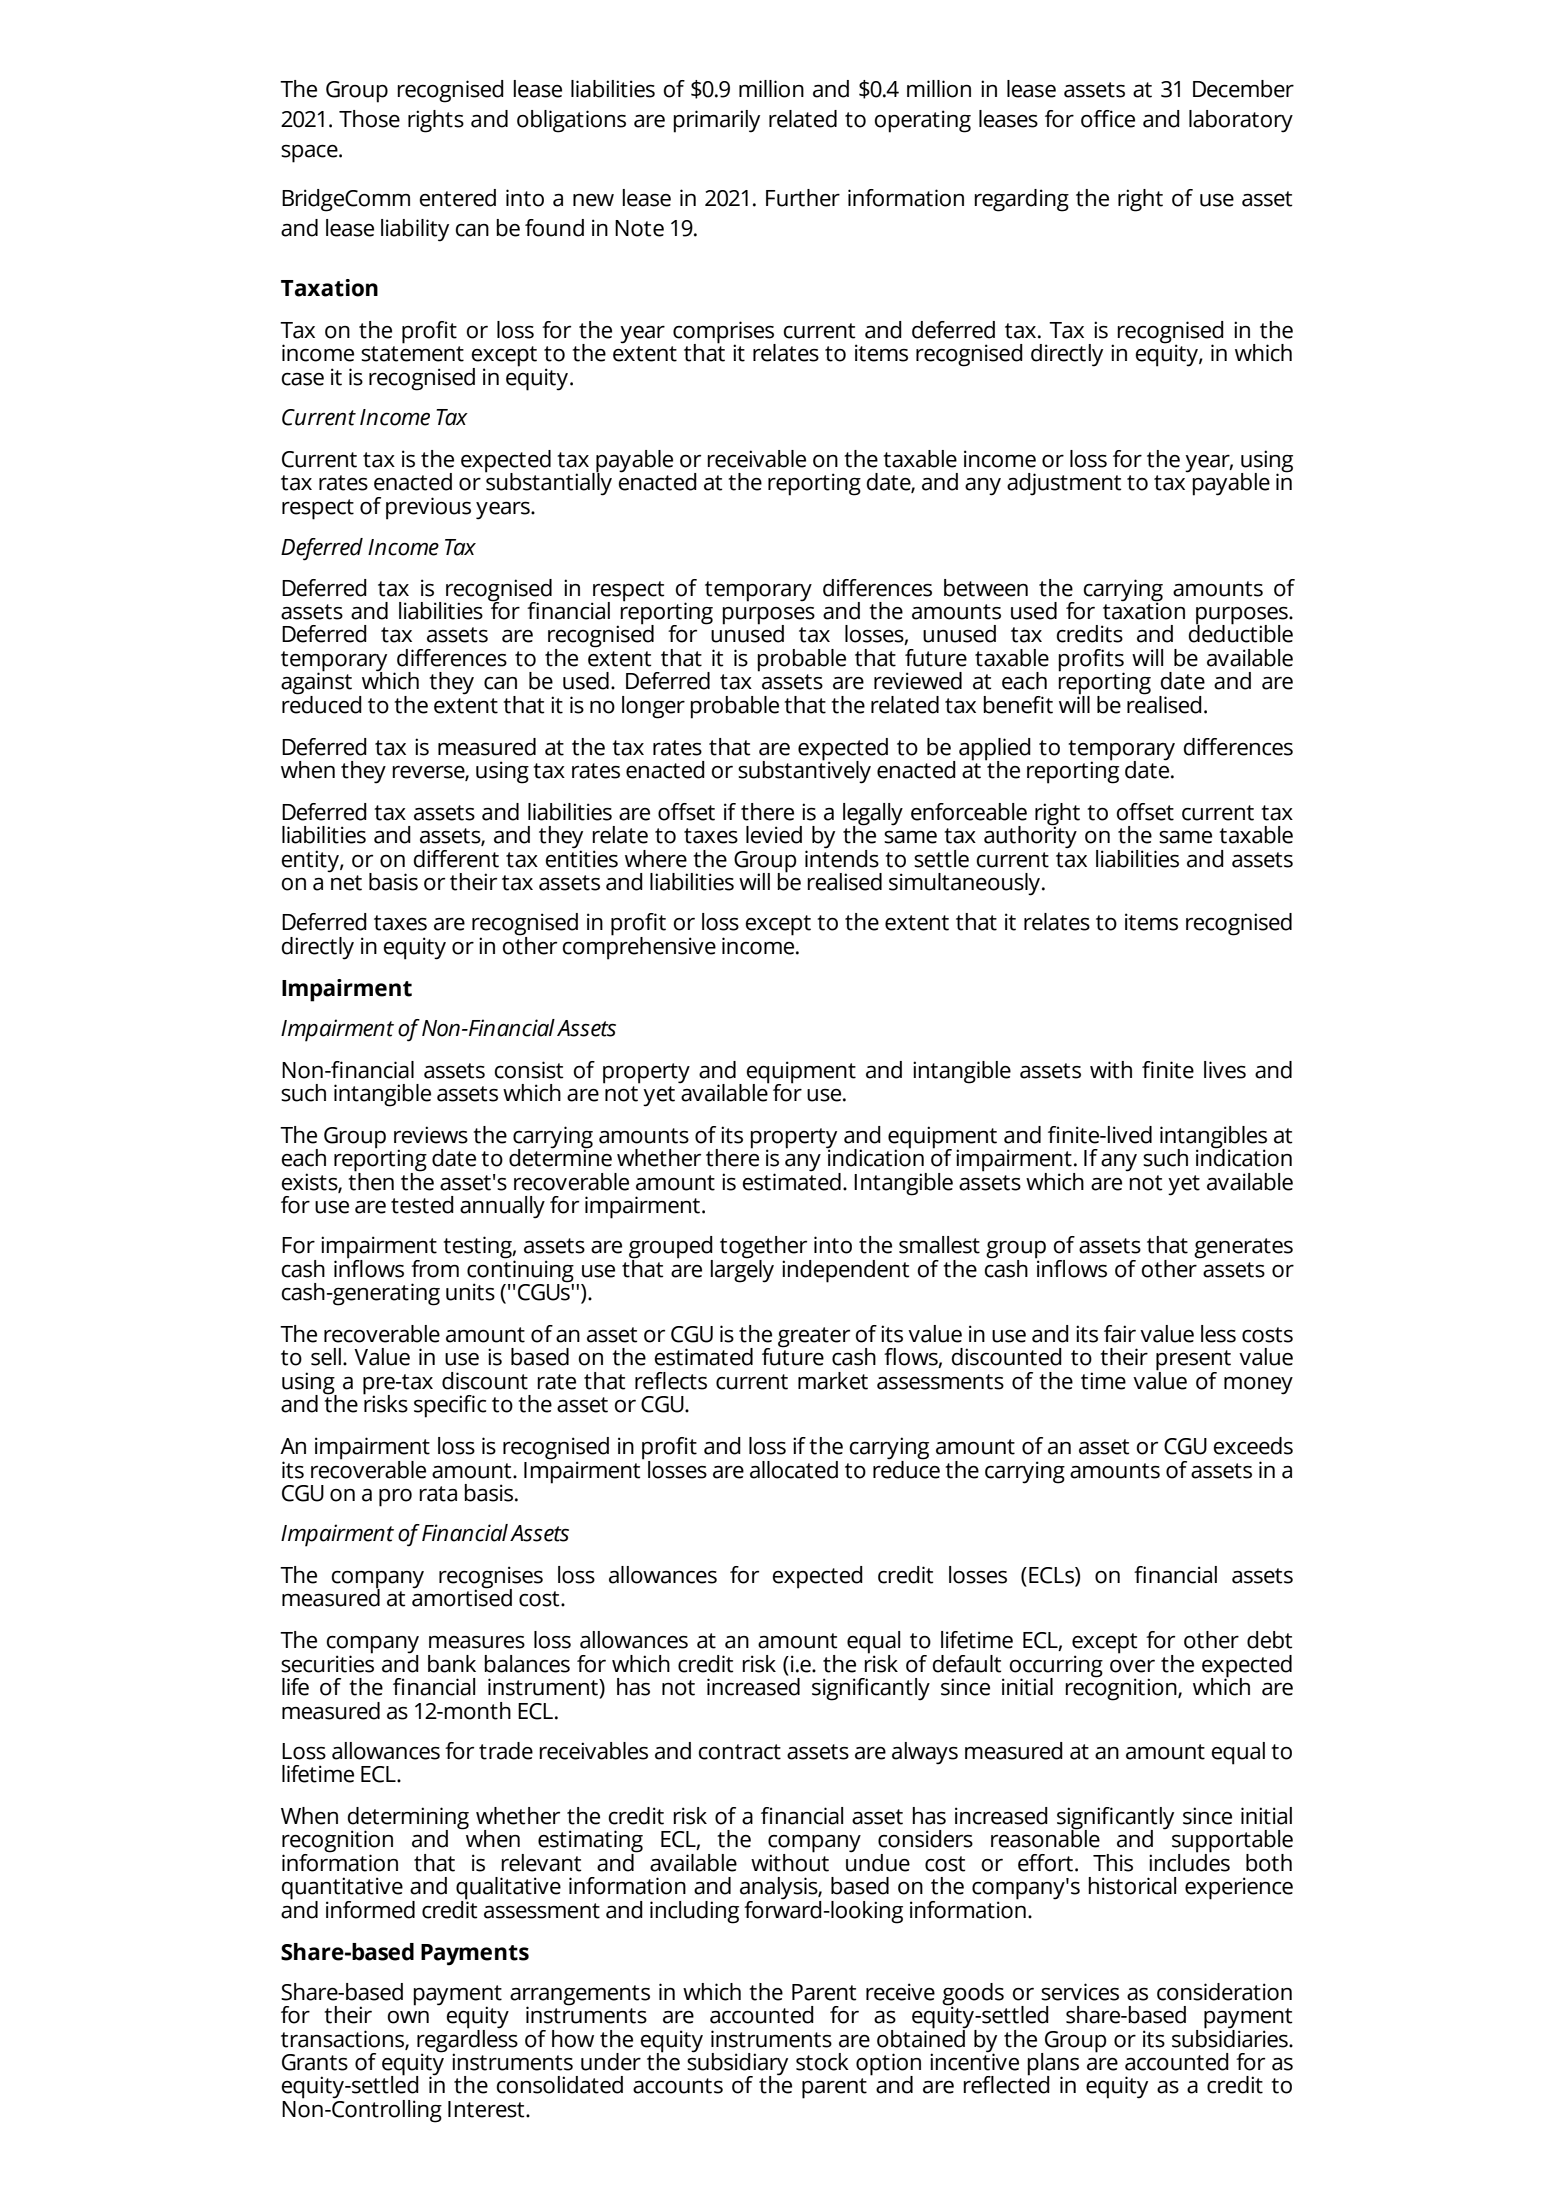 Image resolution: width=1558 pixels, height=2205 pixels. Describe the element at coordinates (794, 1470) in the screenshot. I see `allocated` at that location.
